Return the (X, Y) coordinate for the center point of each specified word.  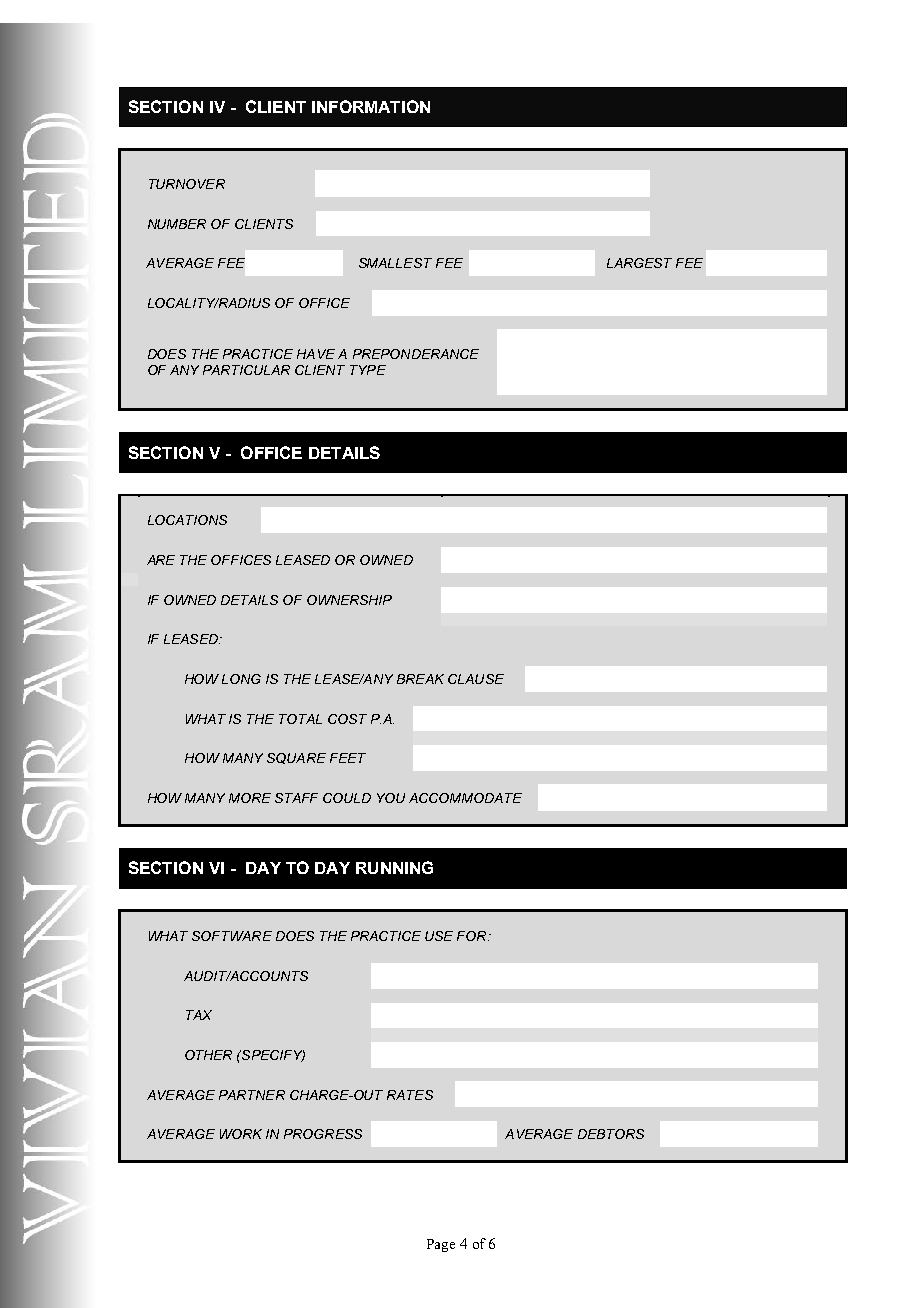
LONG (241, 679)
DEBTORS (611, 1134)
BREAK (420, 679)
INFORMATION (371, 106)
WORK (241, 1134)
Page (441, 1245)
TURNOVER (187, 184)
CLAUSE (476, 679)
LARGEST (639, 263)
